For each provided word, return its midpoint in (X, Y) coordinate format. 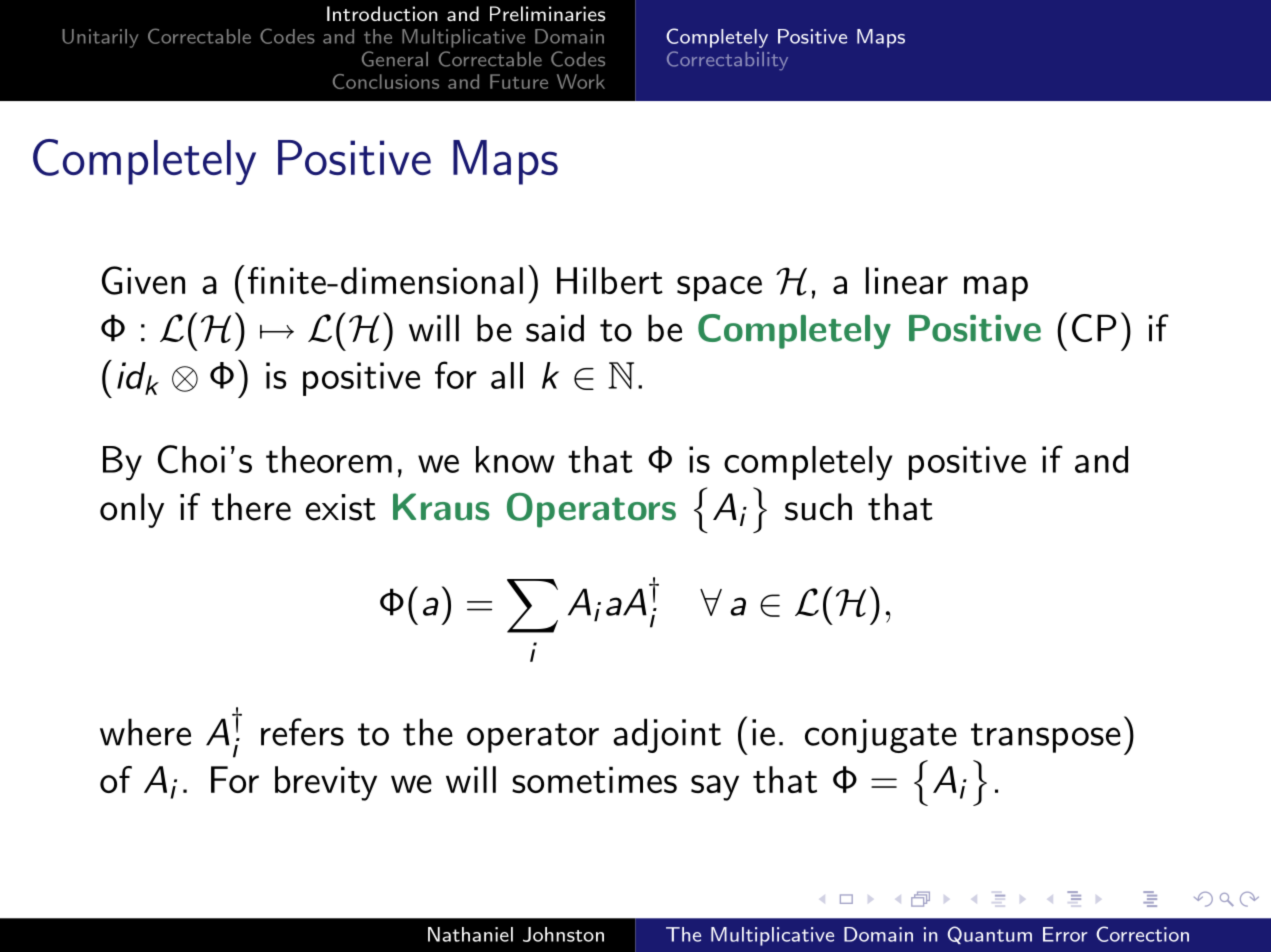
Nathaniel (470, 934)
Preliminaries (548, 13)
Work (581, 81)
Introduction (382, 13)
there (251, 507)
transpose (1046, 738)
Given (143, 280)
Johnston (563, 934)
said (555, 328)
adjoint (667, 735)
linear (907, 280)
